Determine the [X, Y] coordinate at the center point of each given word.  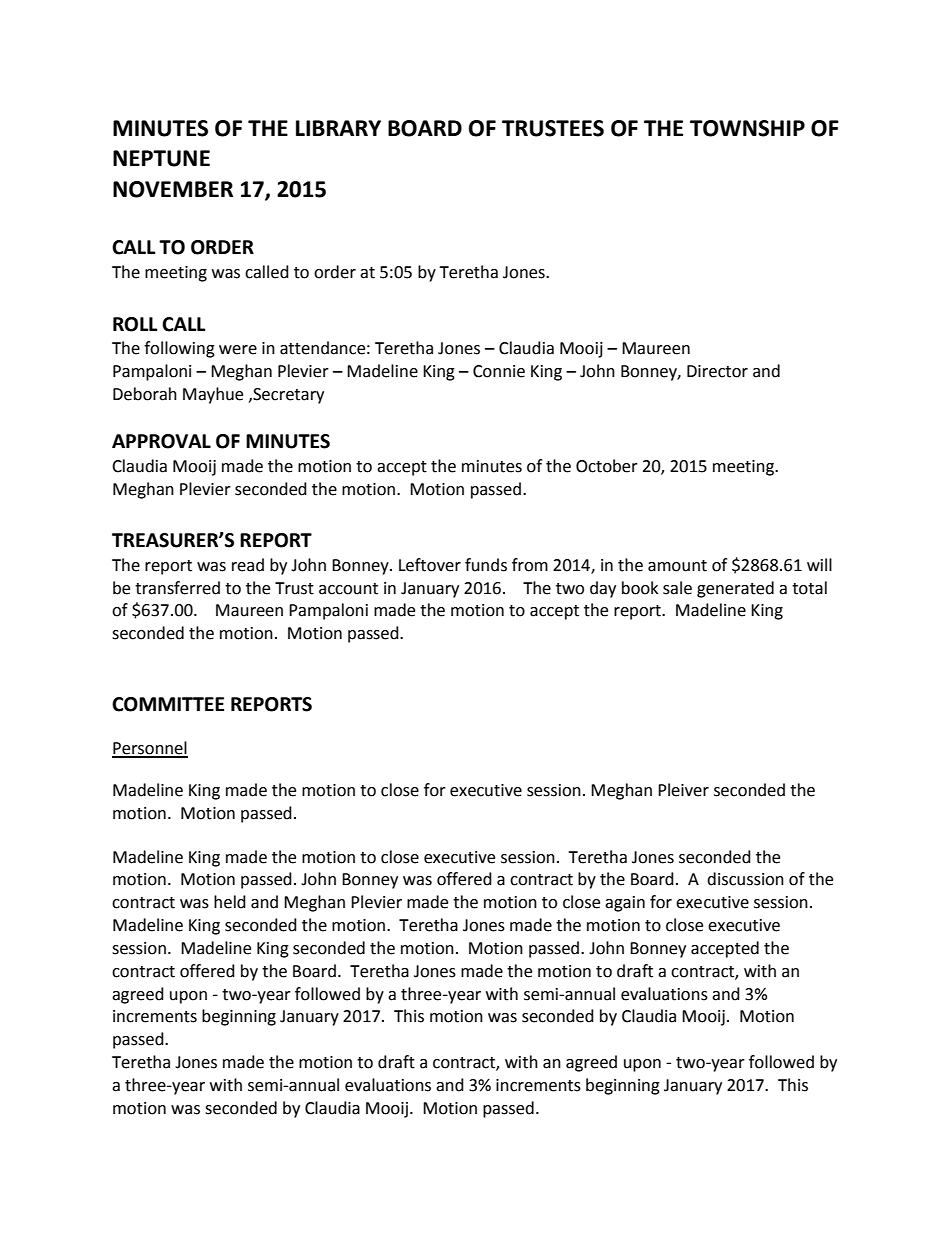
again [625, 904]
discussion [745, 879]
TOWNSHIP [747, 128]
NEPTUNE [161, 158]
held [230, 902]
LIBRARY [338, 128]
